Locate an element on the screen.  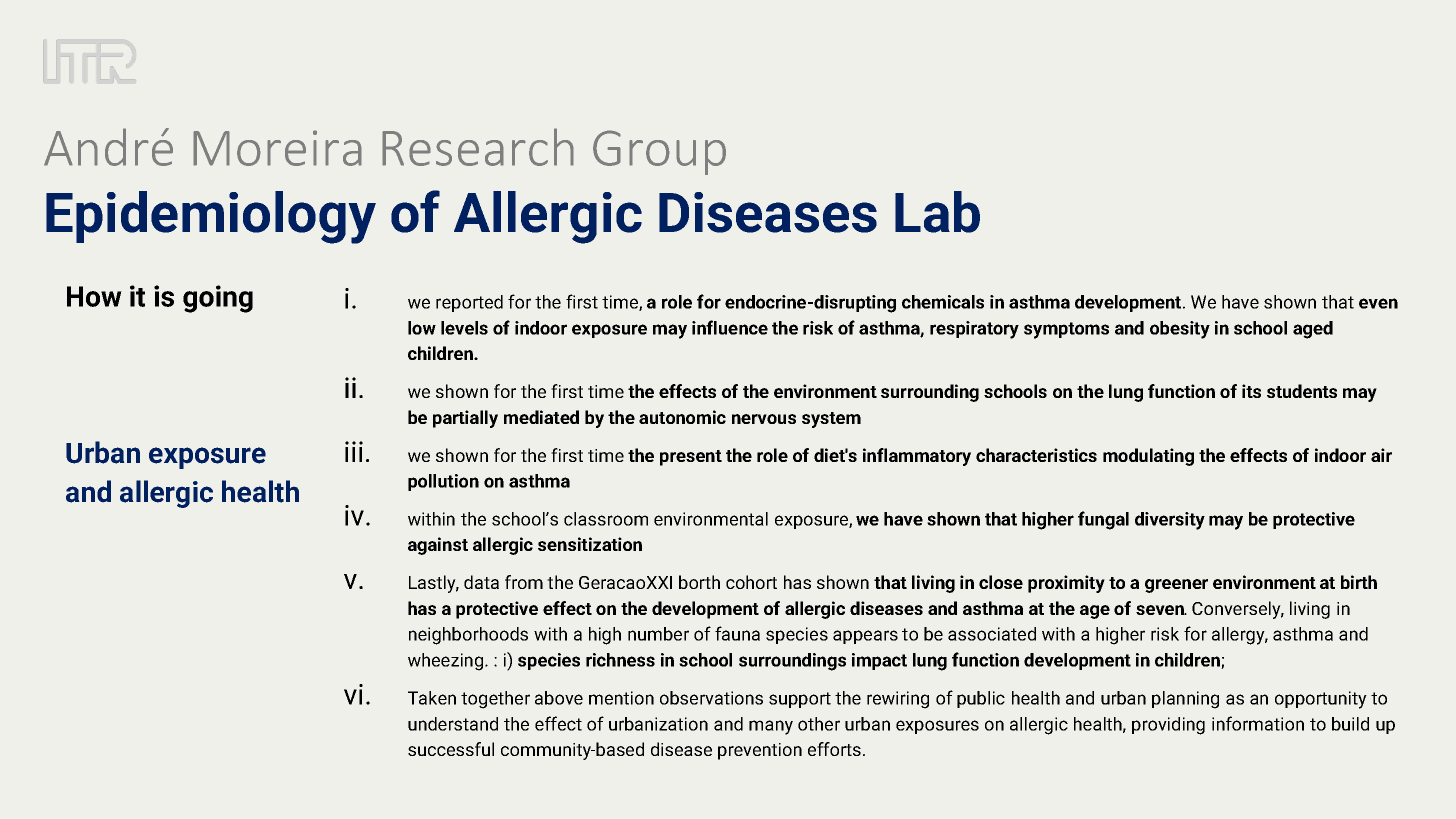
many is located at coordinates (771, 727).
